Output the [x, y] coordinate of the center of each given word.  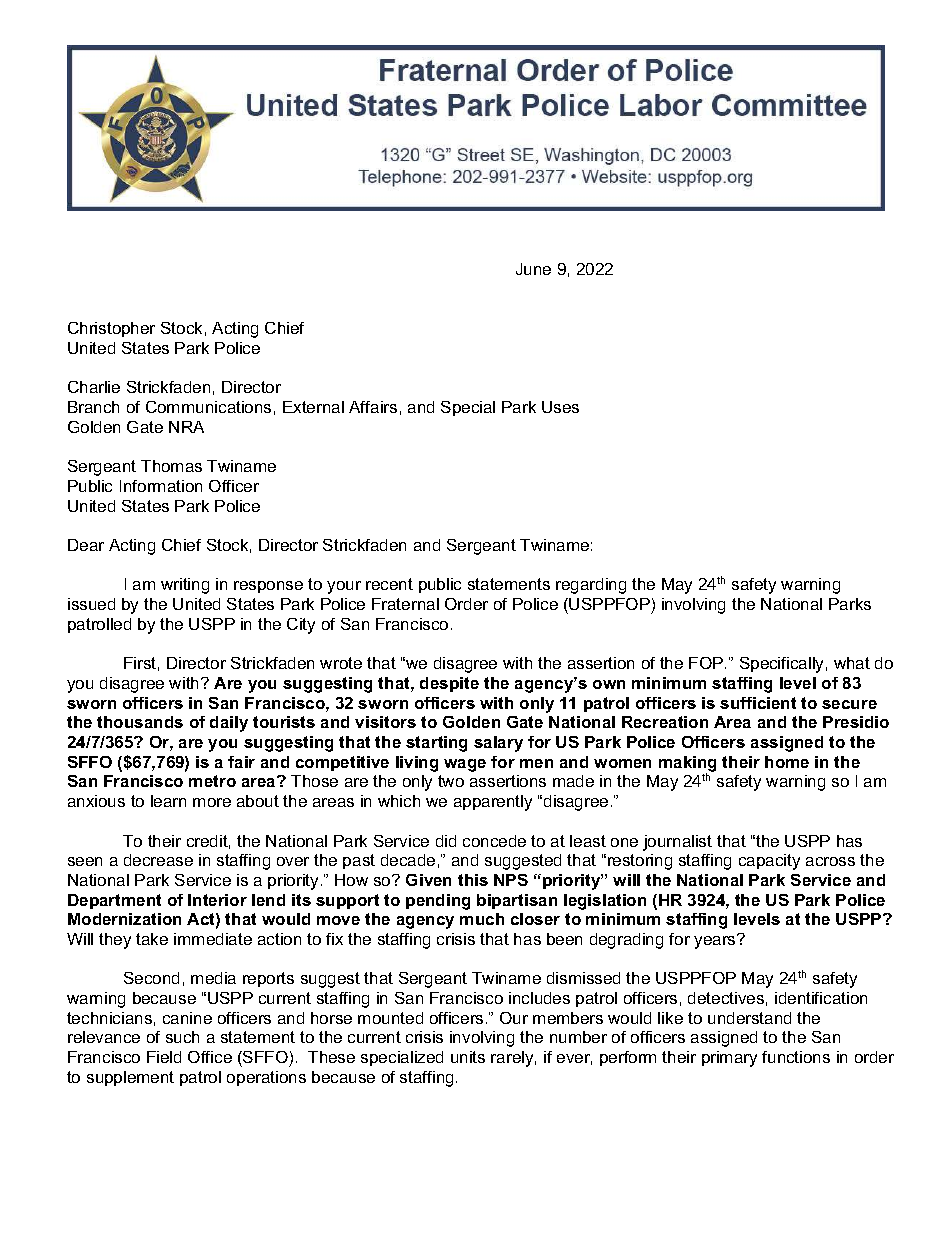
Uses [560, 407]
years [716, 941]
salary [498, 744]
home [787, 762]
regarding [591, 586]
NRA [186, 427]
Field [164, 1057]
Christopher [111, 329]
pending [438, 902]
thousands [140, 722]
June [533, 269]
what [852, 663]
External [313, 407]
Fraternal [405, 604]
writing [185, 586]
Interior [217, 900]
